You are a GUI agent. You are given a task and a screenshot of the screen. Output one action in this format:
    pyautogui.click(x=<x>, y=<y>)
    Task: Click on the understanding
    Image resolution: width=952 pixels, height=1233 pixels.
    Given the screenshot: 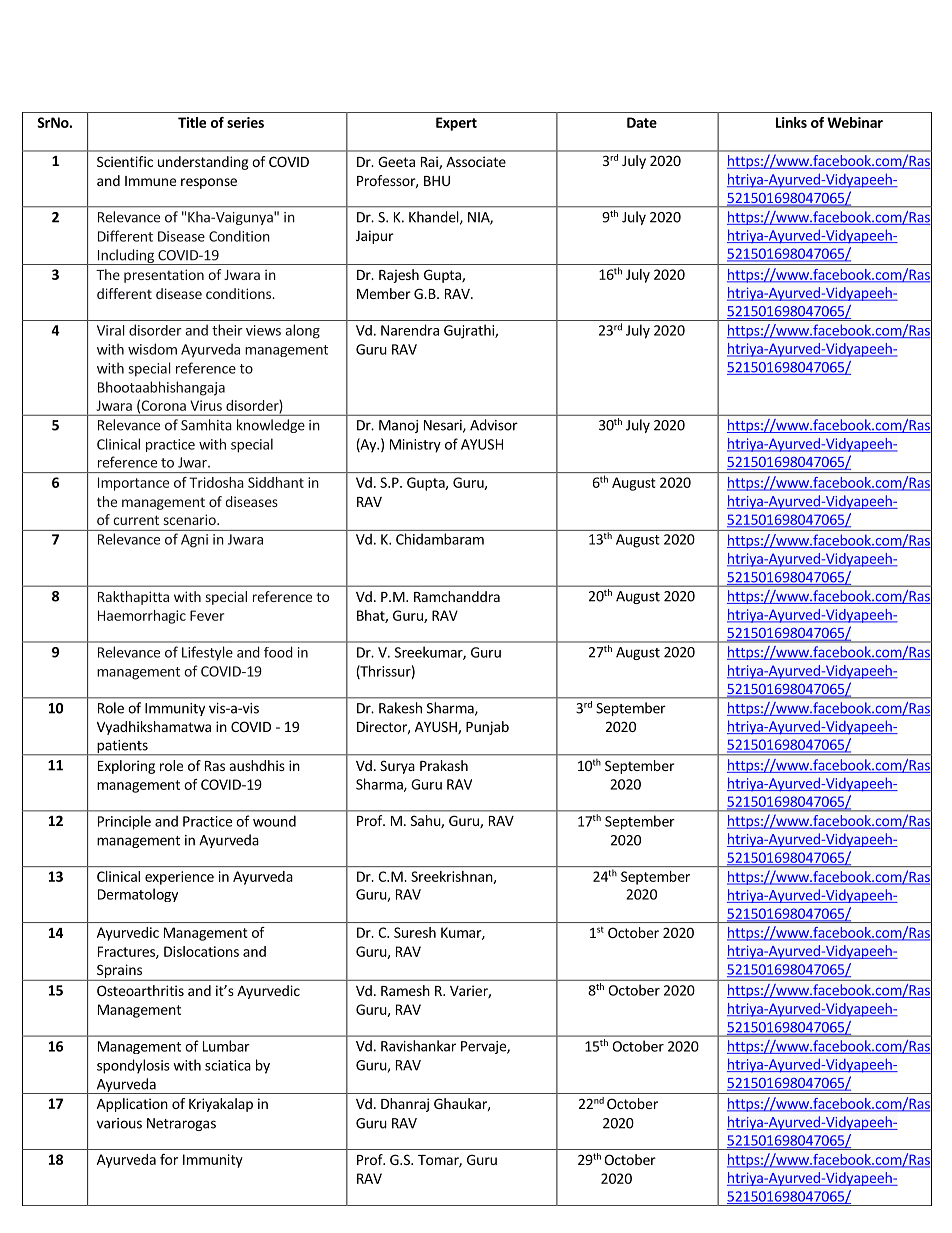 What is the action you would take?
    pyautogui.click(x=203, y=163)
